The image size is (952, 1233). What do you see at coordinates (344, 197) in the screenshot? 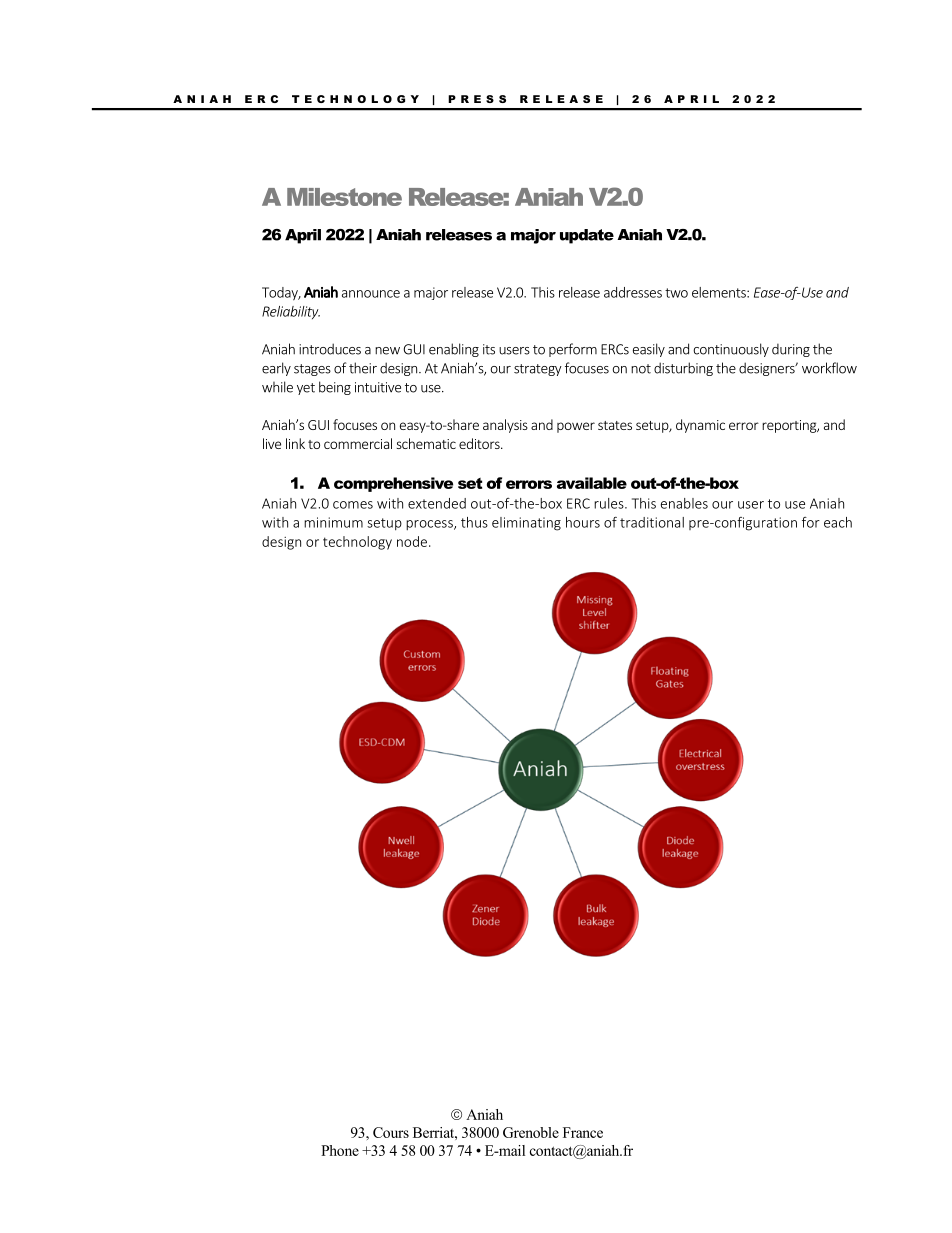
I see `Milestone` at bounding box center [344, 197].
